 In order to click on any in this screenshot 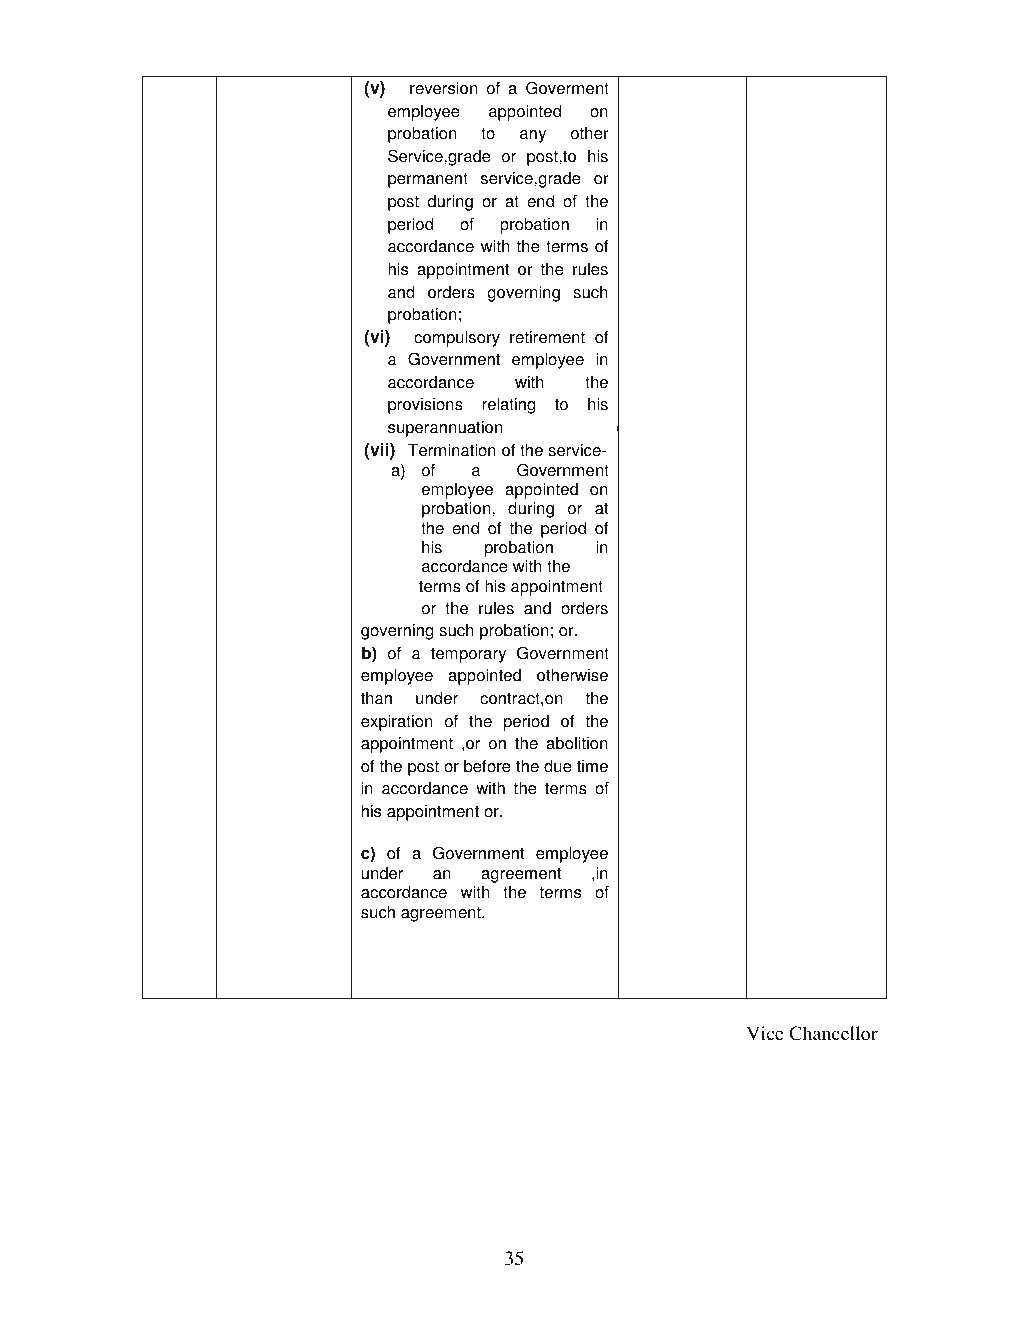, I will do `click(533, 136)`.
